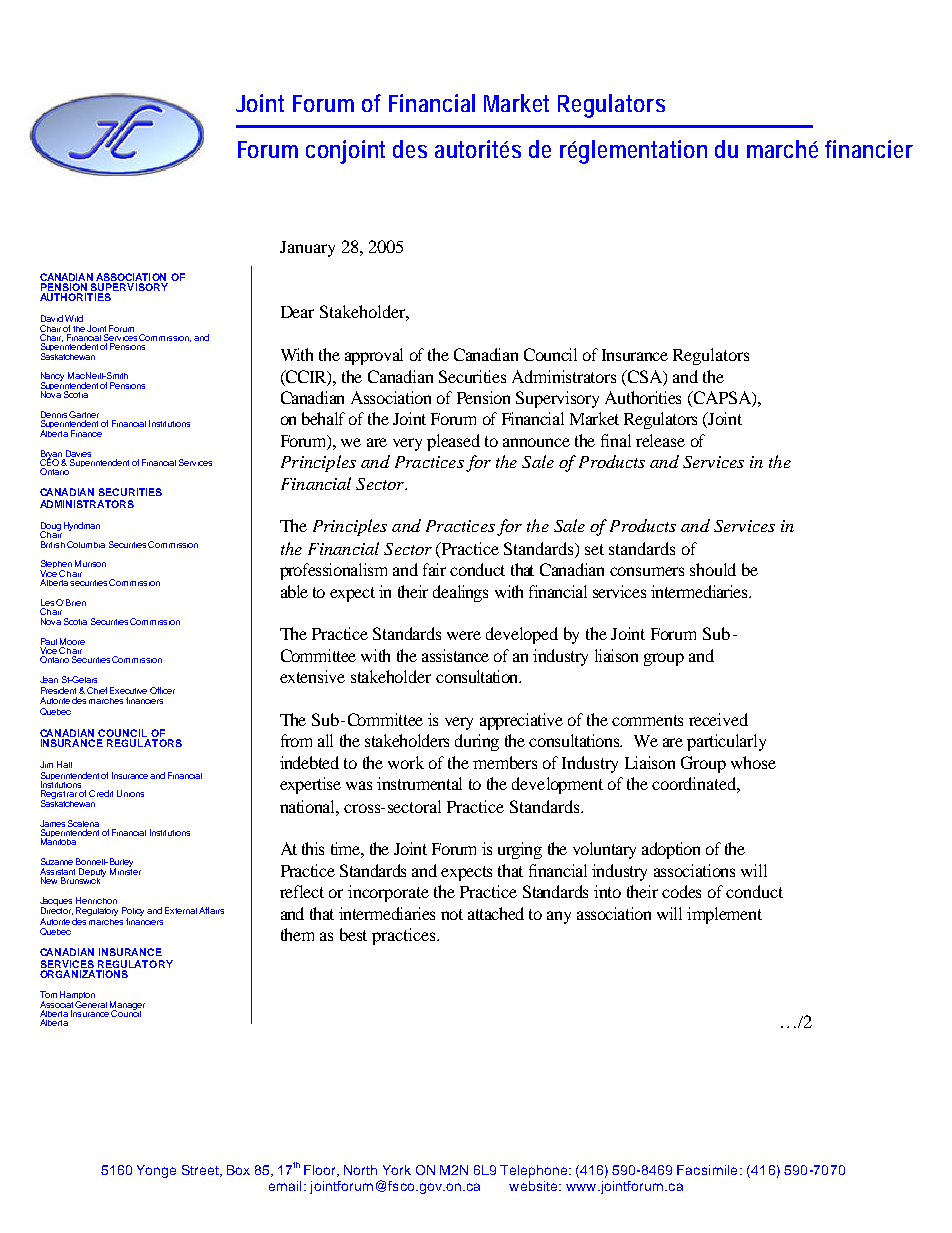 This screenshot has height=1233, width=952. Describe the element at coordinates (74, 318) in the screenshot. I see `Wild` at that location.
